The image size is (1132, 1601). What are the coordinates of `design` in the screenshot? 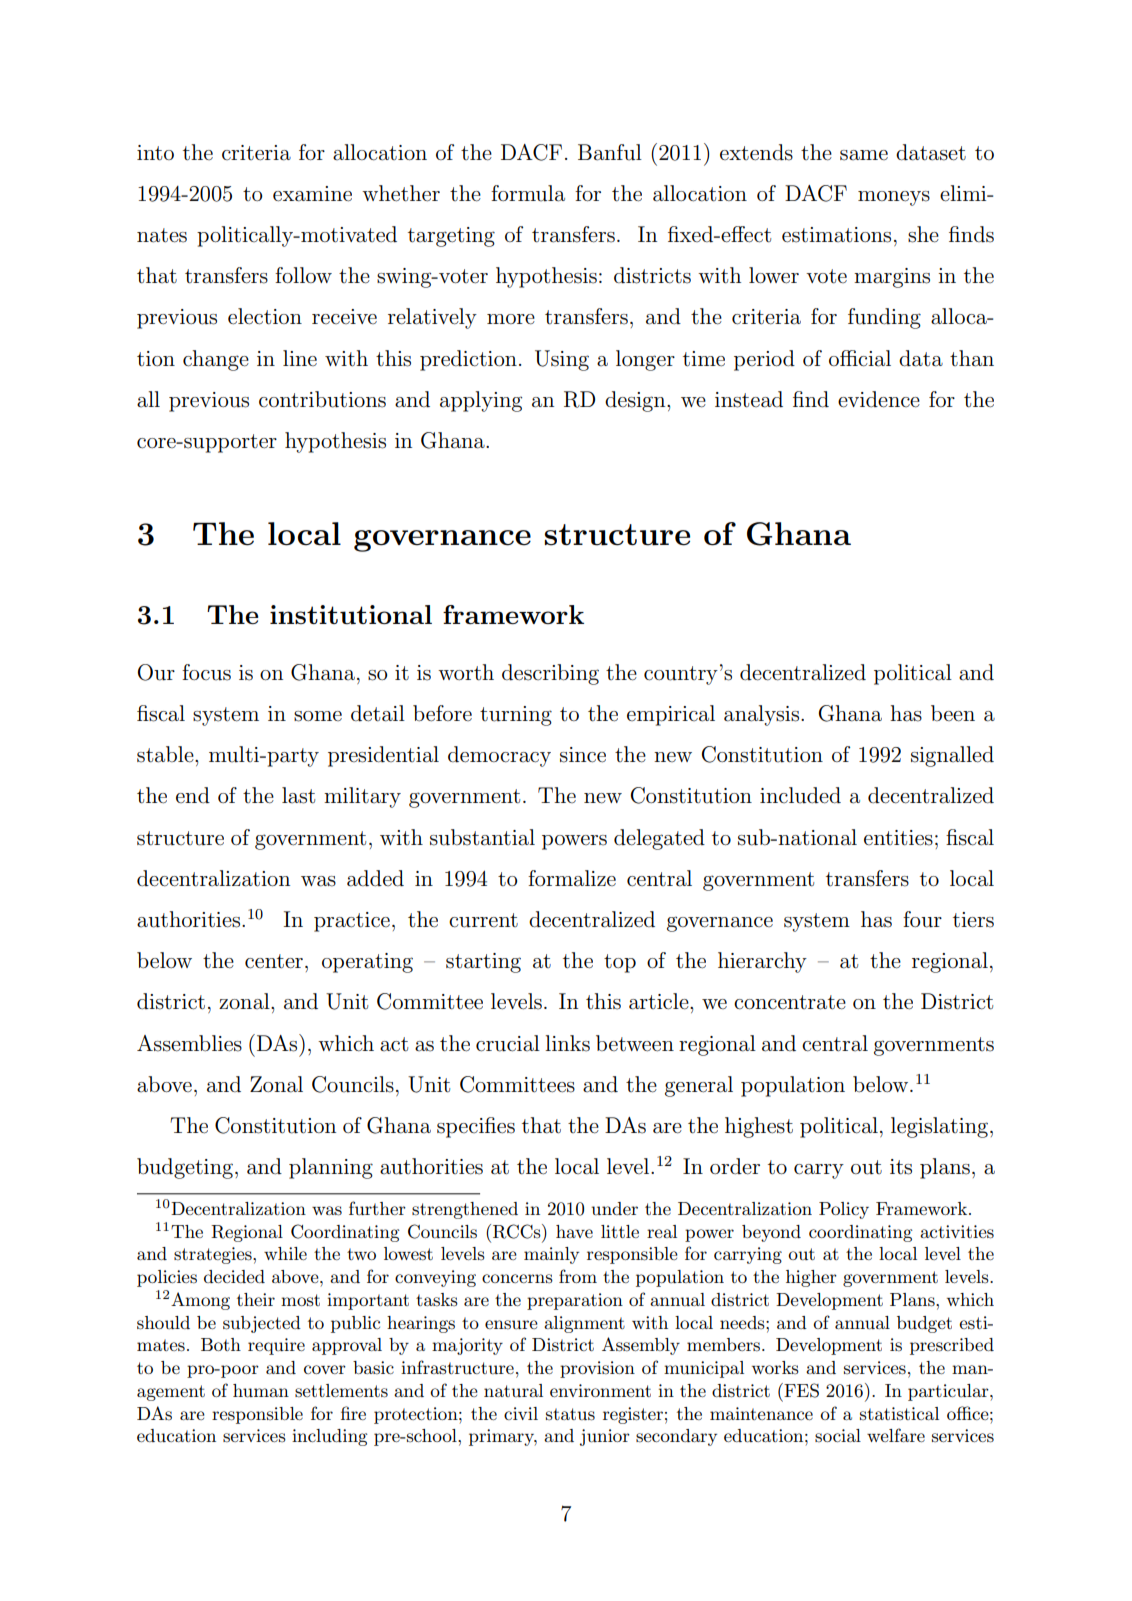 It's located at (636, 401).
